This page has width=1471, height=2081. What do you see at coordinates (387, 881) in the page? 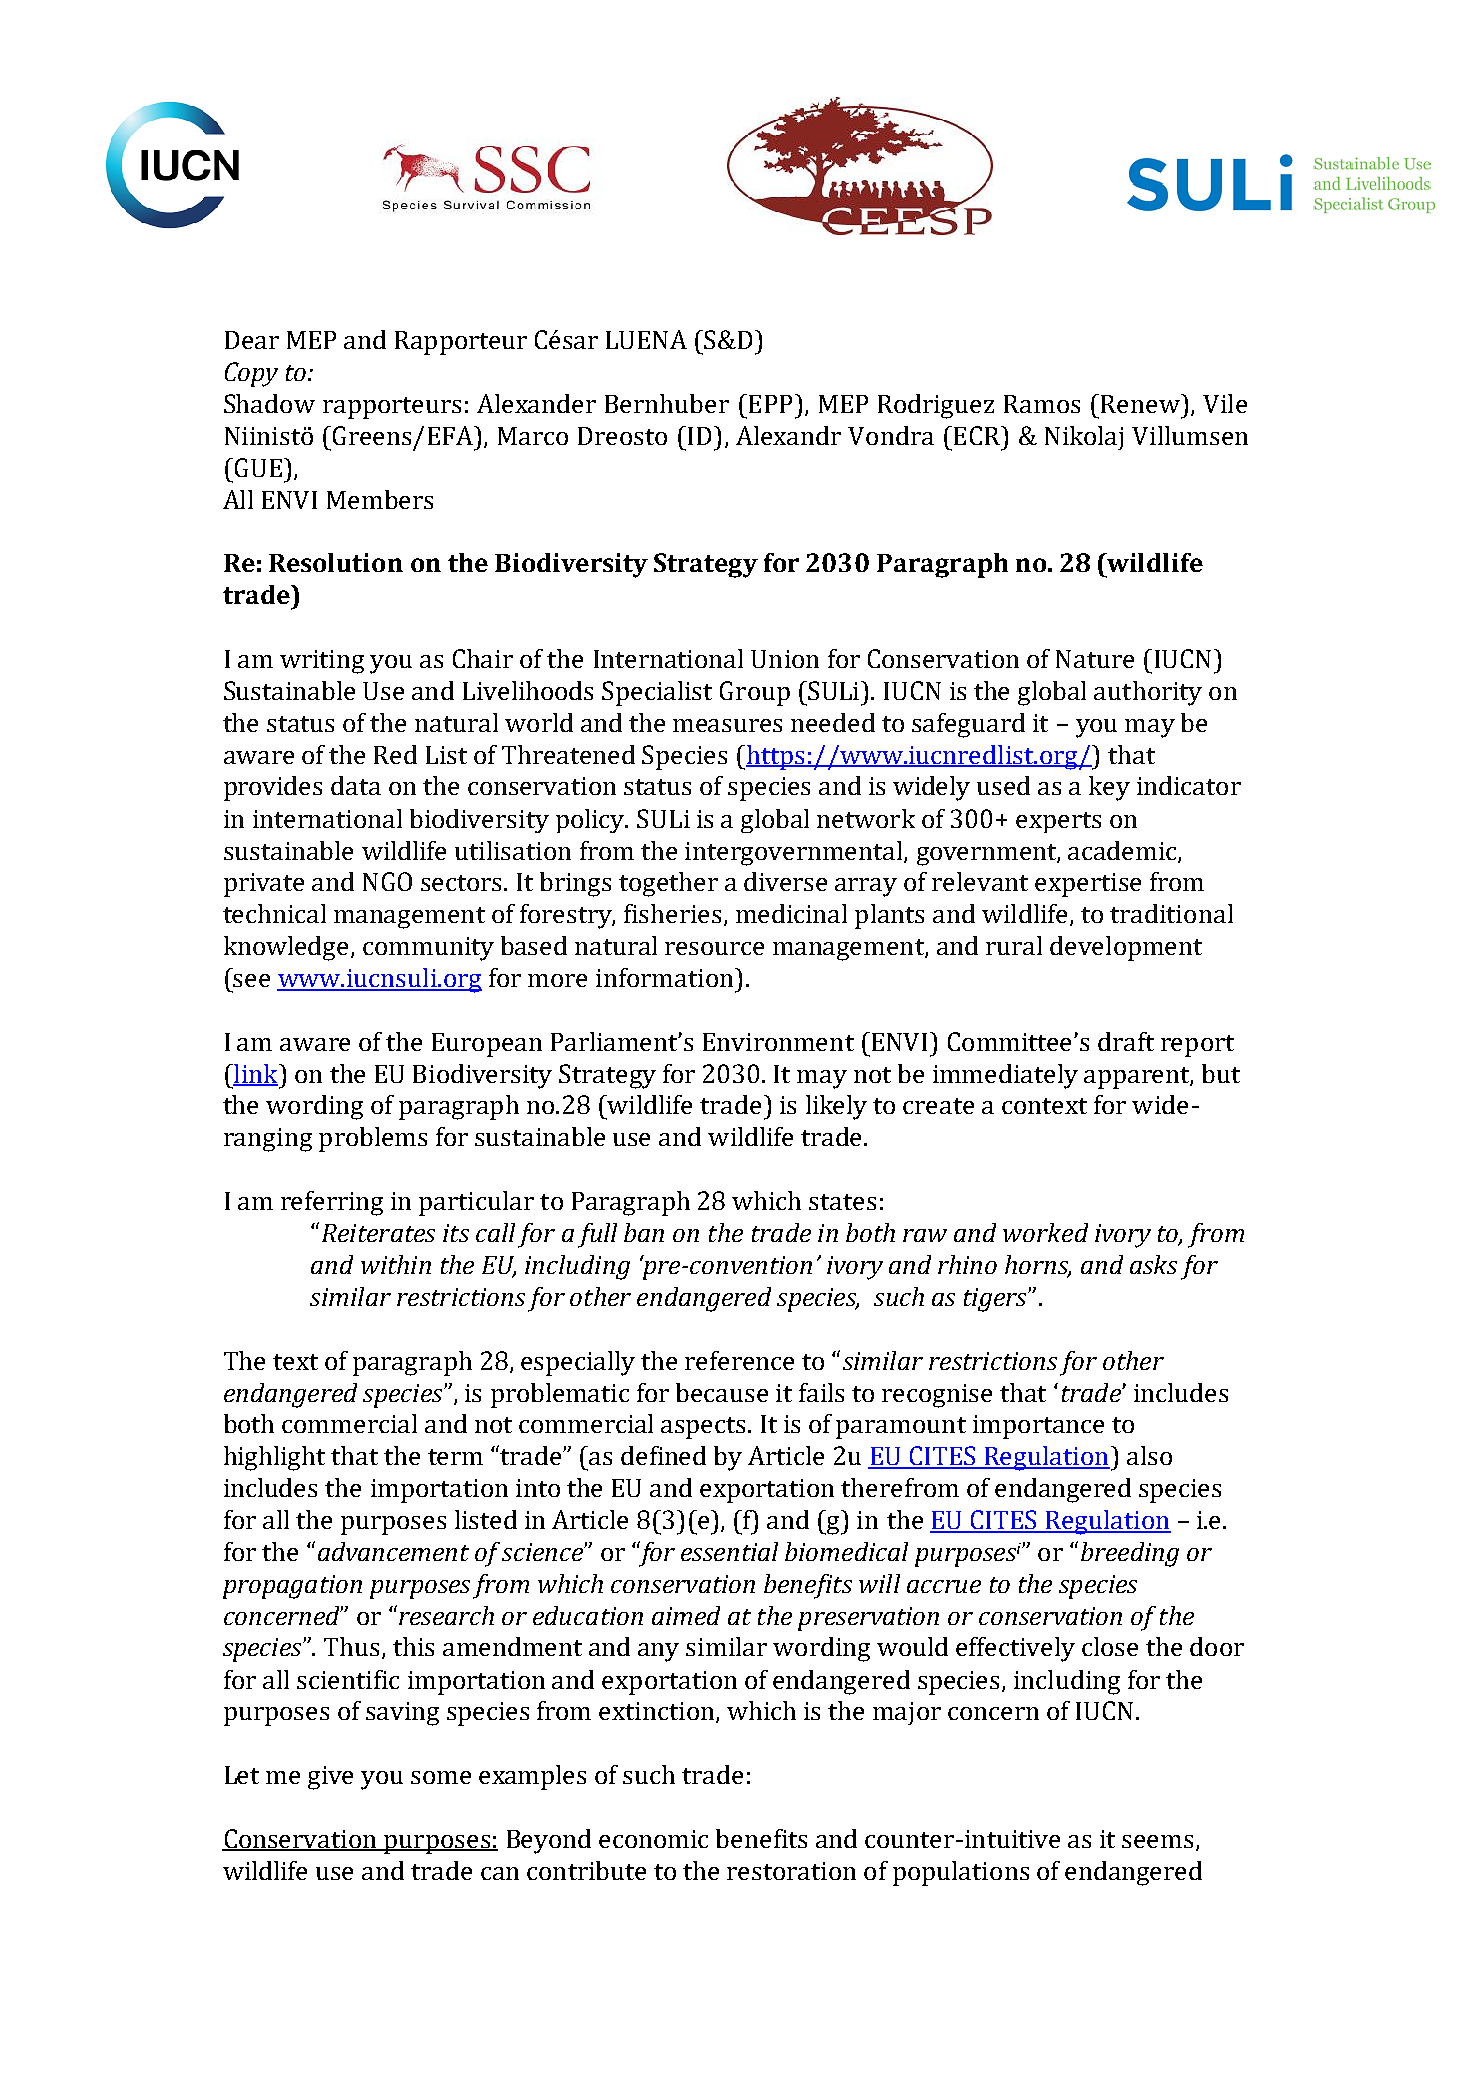
I see `NGO` at bounding box center [387, 881].
